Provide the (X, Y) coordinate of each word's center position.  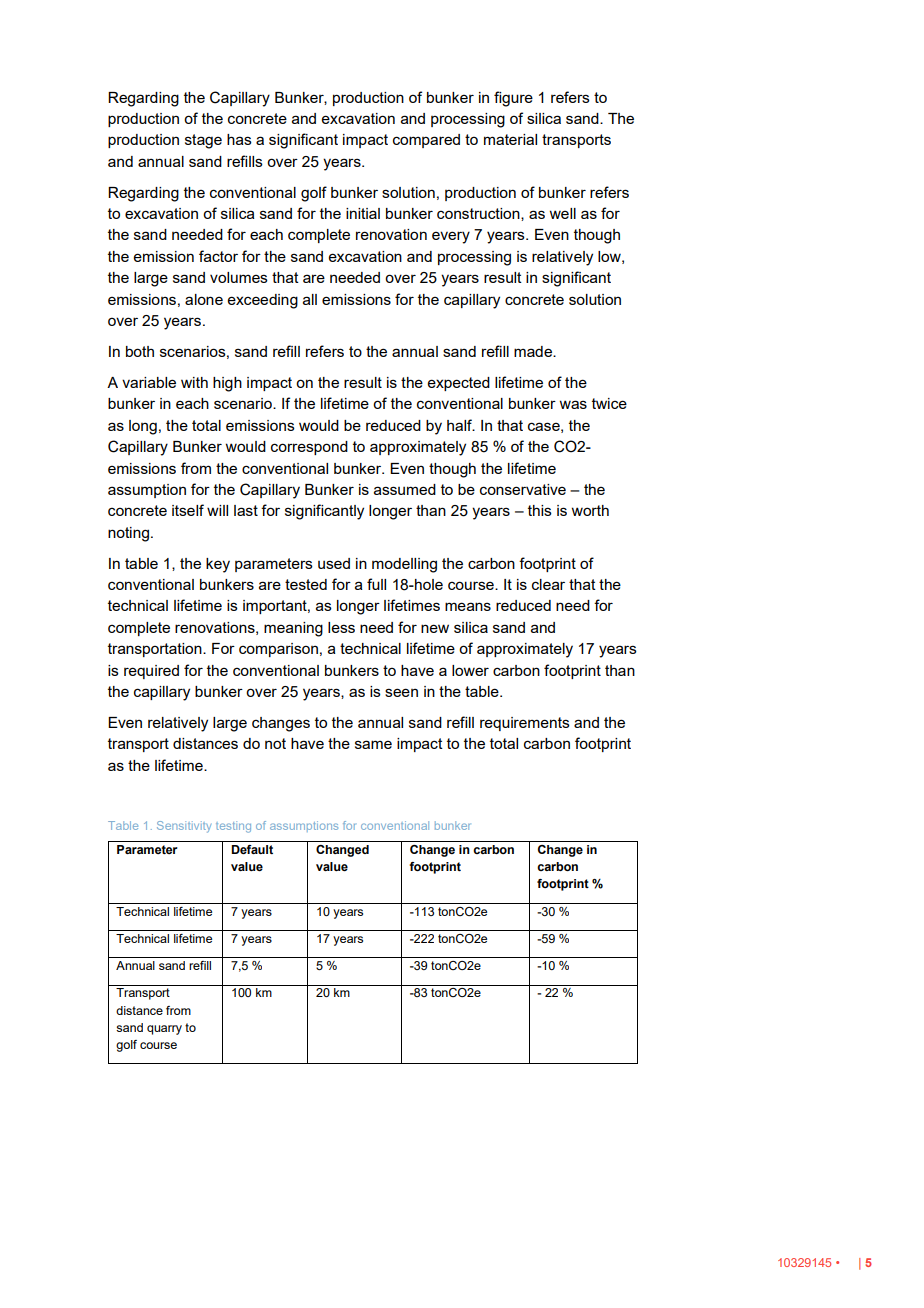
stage (203, 141)
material (510, 139)
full (376, 584)
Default (252, 849)
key (218, 565)
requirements (525, 724)
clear (548, 584)
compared (426, 141)
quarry (164, 1030)
